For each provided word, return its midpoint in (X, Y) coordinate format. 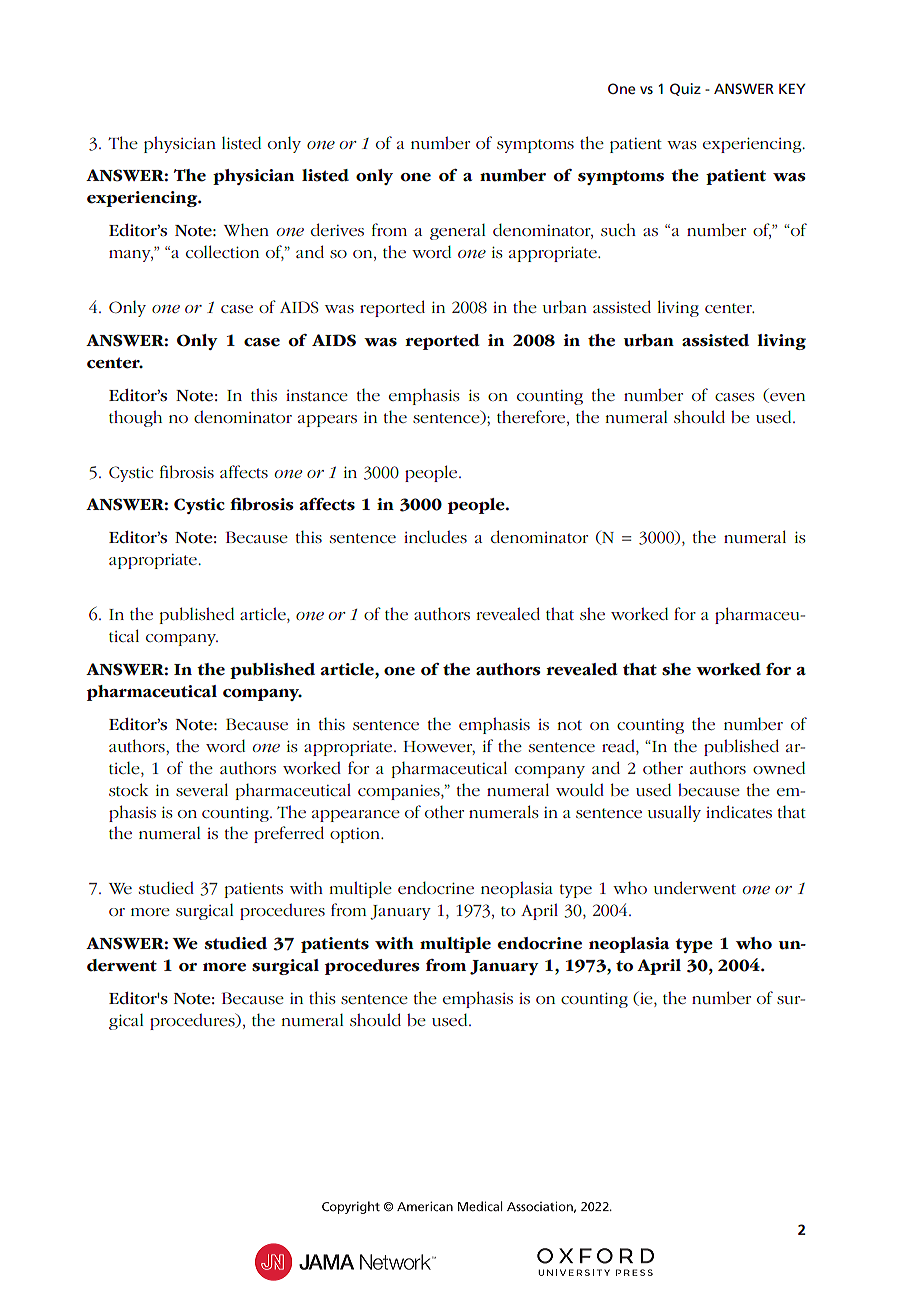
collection (222, 251)
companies (400, 792)
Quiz (685, 89)
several (202, 789)
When (246, 230)
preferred (289, 834)
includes (435, 536)
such (618, 229)
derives (337, 229)
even (786, 398)
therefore (532, 416)
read (619, 745)
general (457, 232)
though (135, 418)
